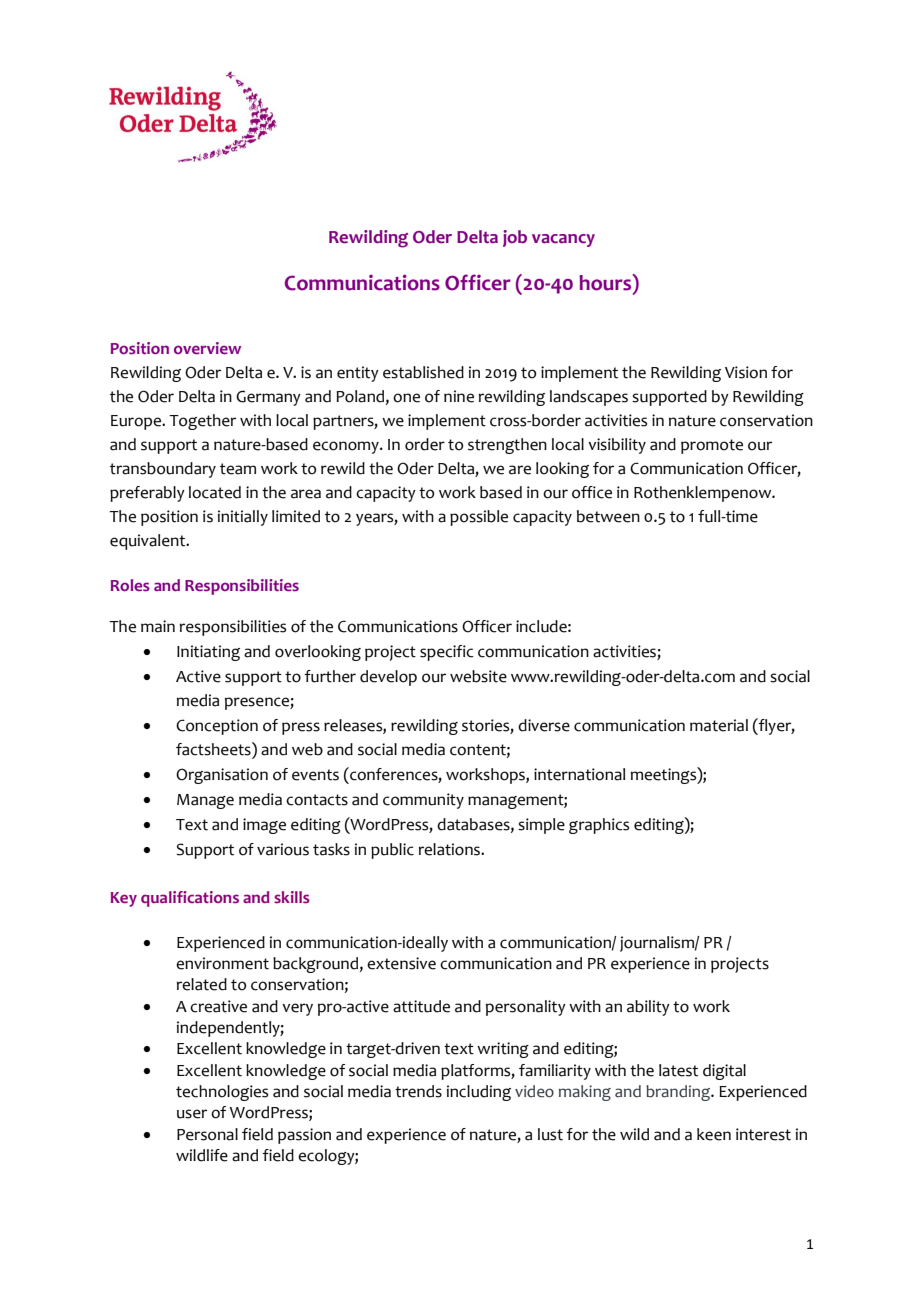 The image size is (924, 1308). I want to click on user, so click(192, 1114).
